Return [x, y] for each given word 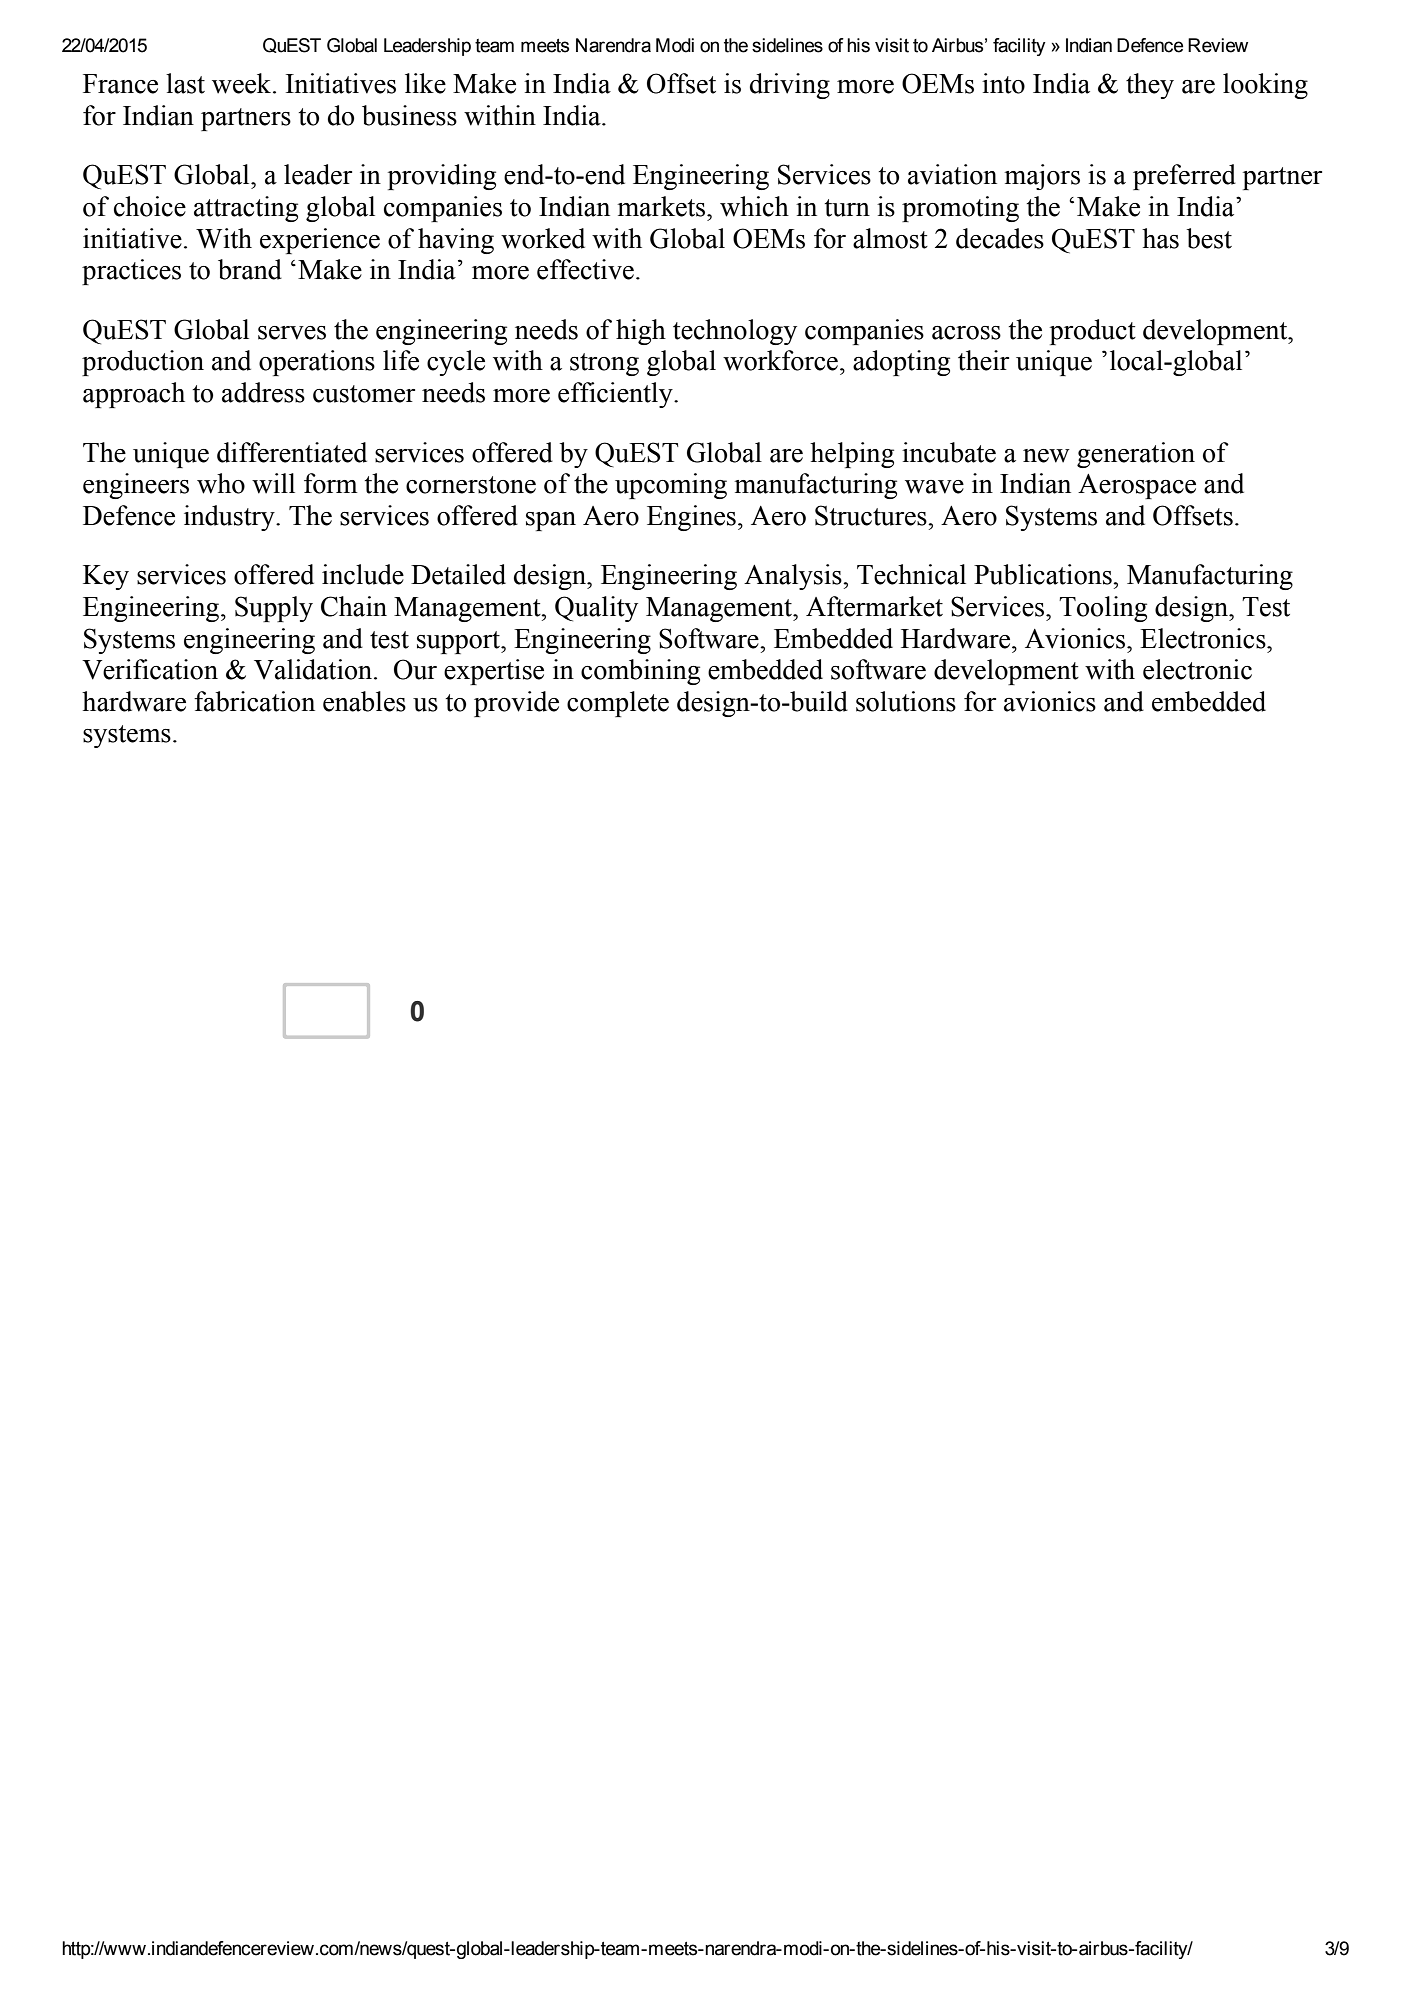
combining [640, 672]
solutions [906, 701]
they [1150, 86]
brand [250, 269]
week [243, 83]
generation [1136, 455]
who [221, 483]
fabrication [254, 701]
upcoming [671, 486]
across [966, 333]
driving [790, 86]
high [641, 332]
